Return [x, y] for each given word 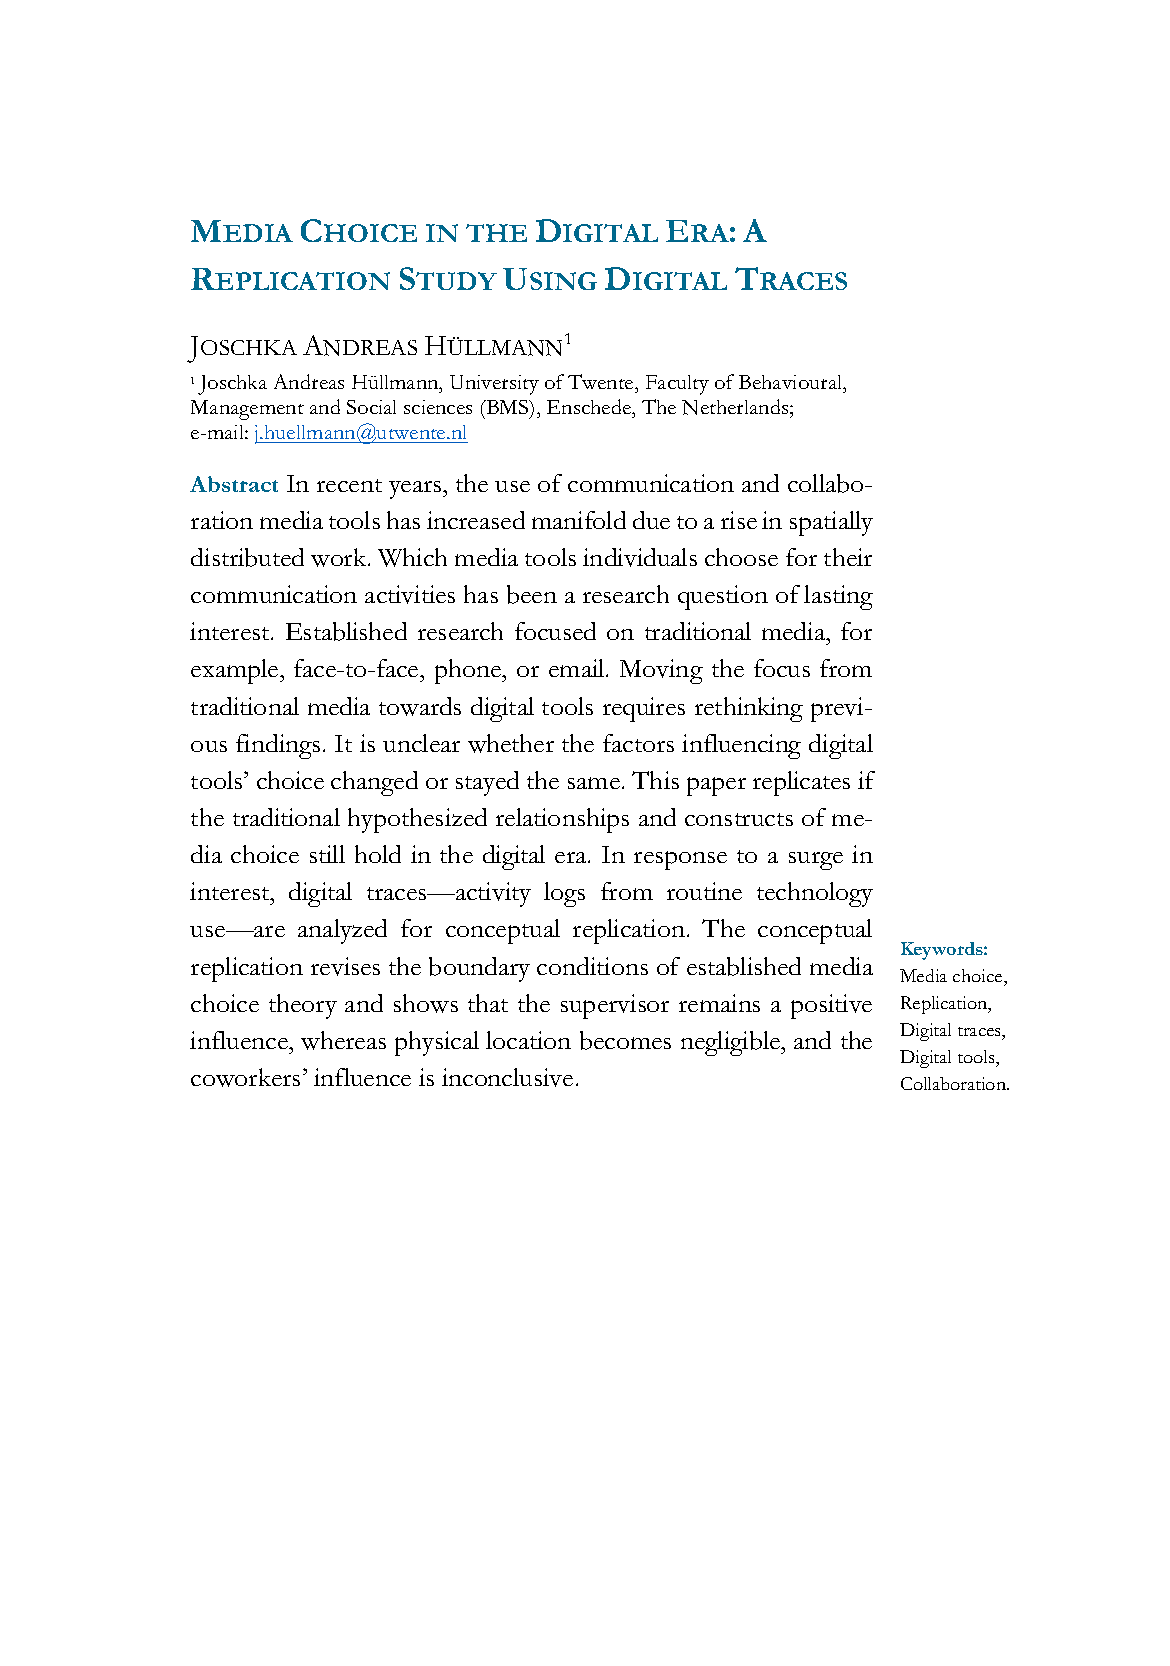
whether [511, 743]
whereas [343, 1040]
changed [374, 783]
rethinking [749, 709]
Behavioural [792, 382]
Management [247, 410]
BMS [507, 409]
